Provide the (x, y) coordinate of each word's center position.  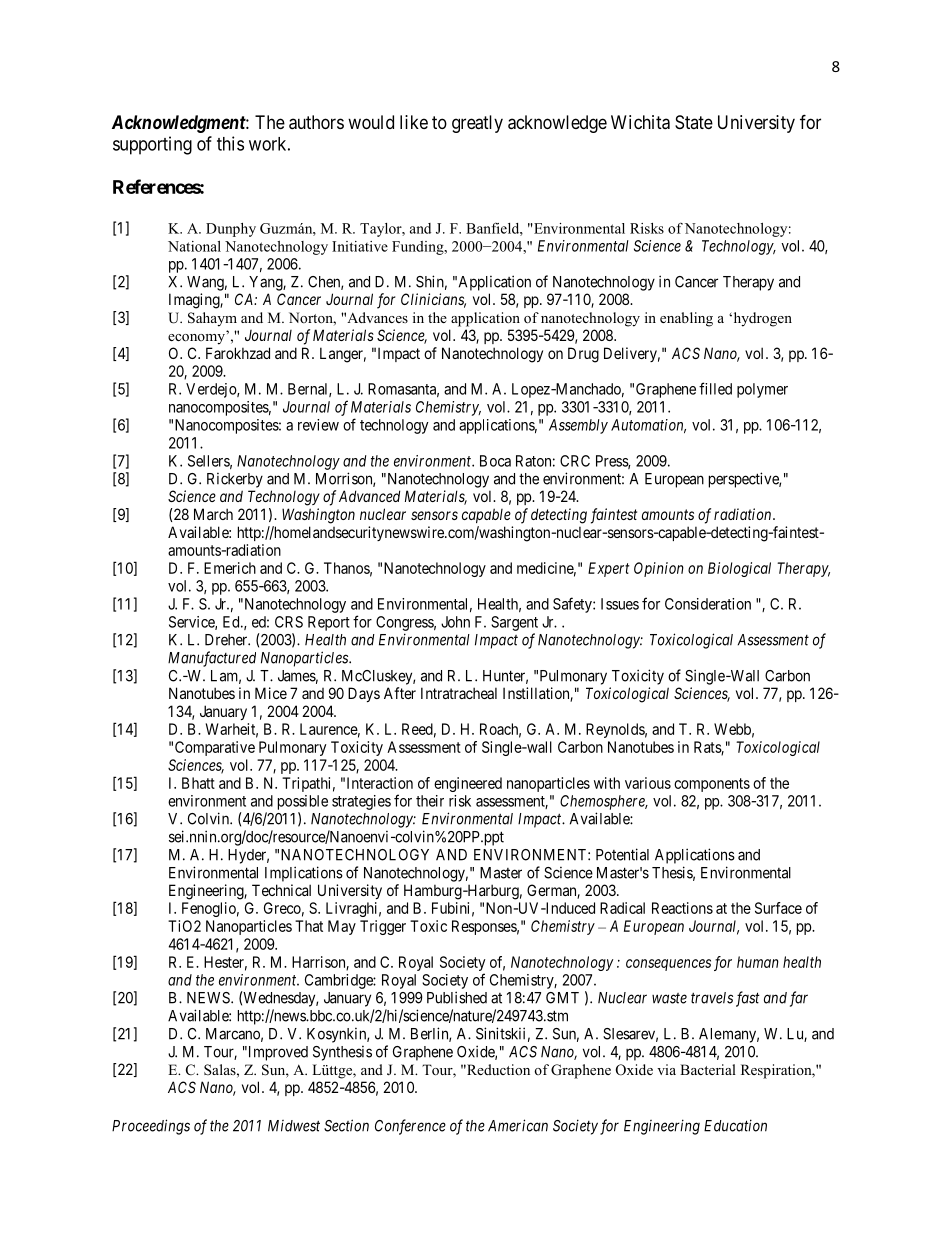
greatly (477, 124)
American (518, 1125)
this (230, 143)
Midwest (294, 1126)
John (455, 622)
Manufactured (212, 659)
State (694, 122)
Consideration (708, 604)
